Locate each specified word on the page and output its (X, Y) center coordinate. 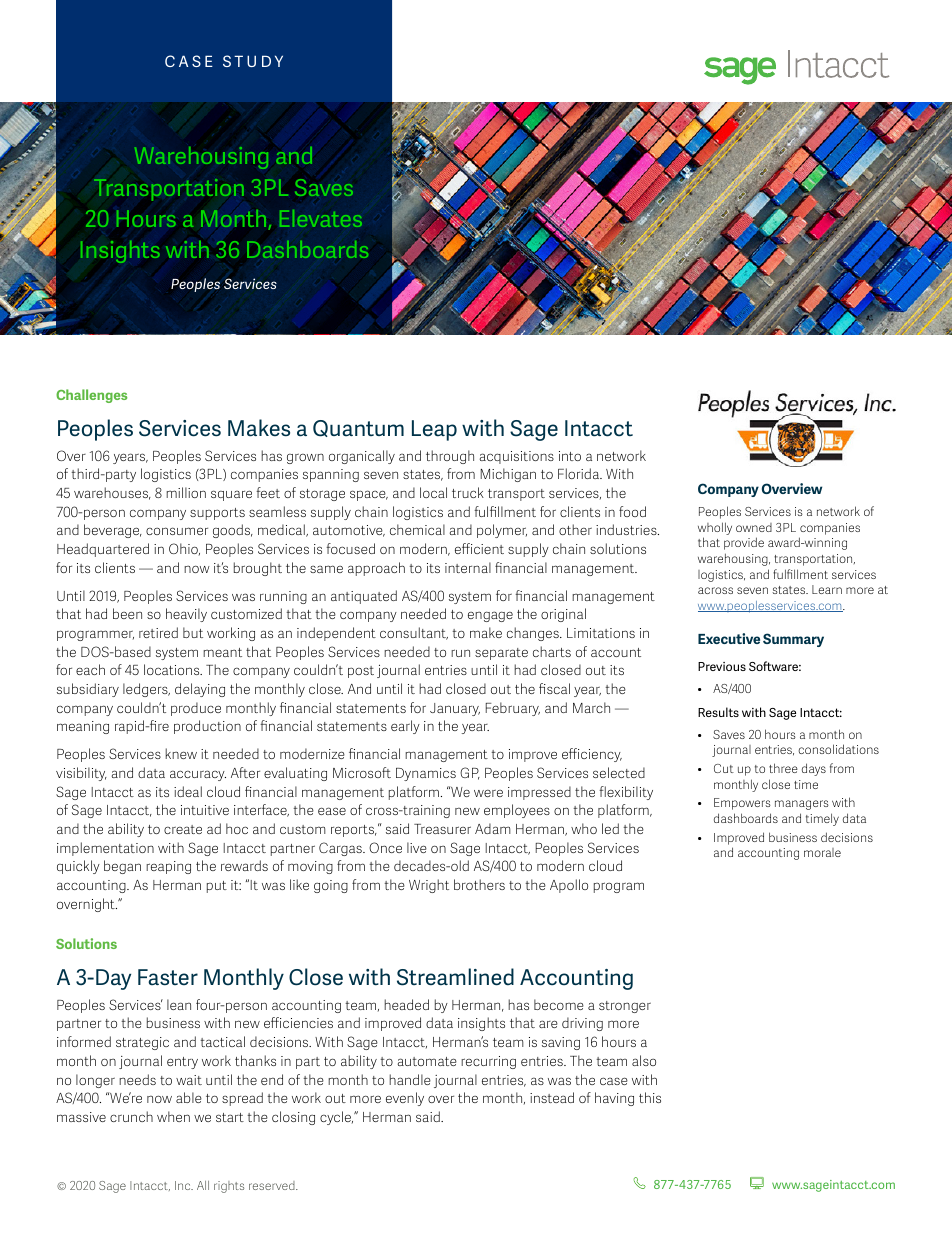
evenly (405, 1099)
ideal (188, 791)
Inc (184, 1185)
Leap (434, 430)
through (450, 457)
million (186, 492)
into (570, 456)
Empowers (742, 804)
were (488, 793)
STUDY (253, 61)
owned (754, 527)
